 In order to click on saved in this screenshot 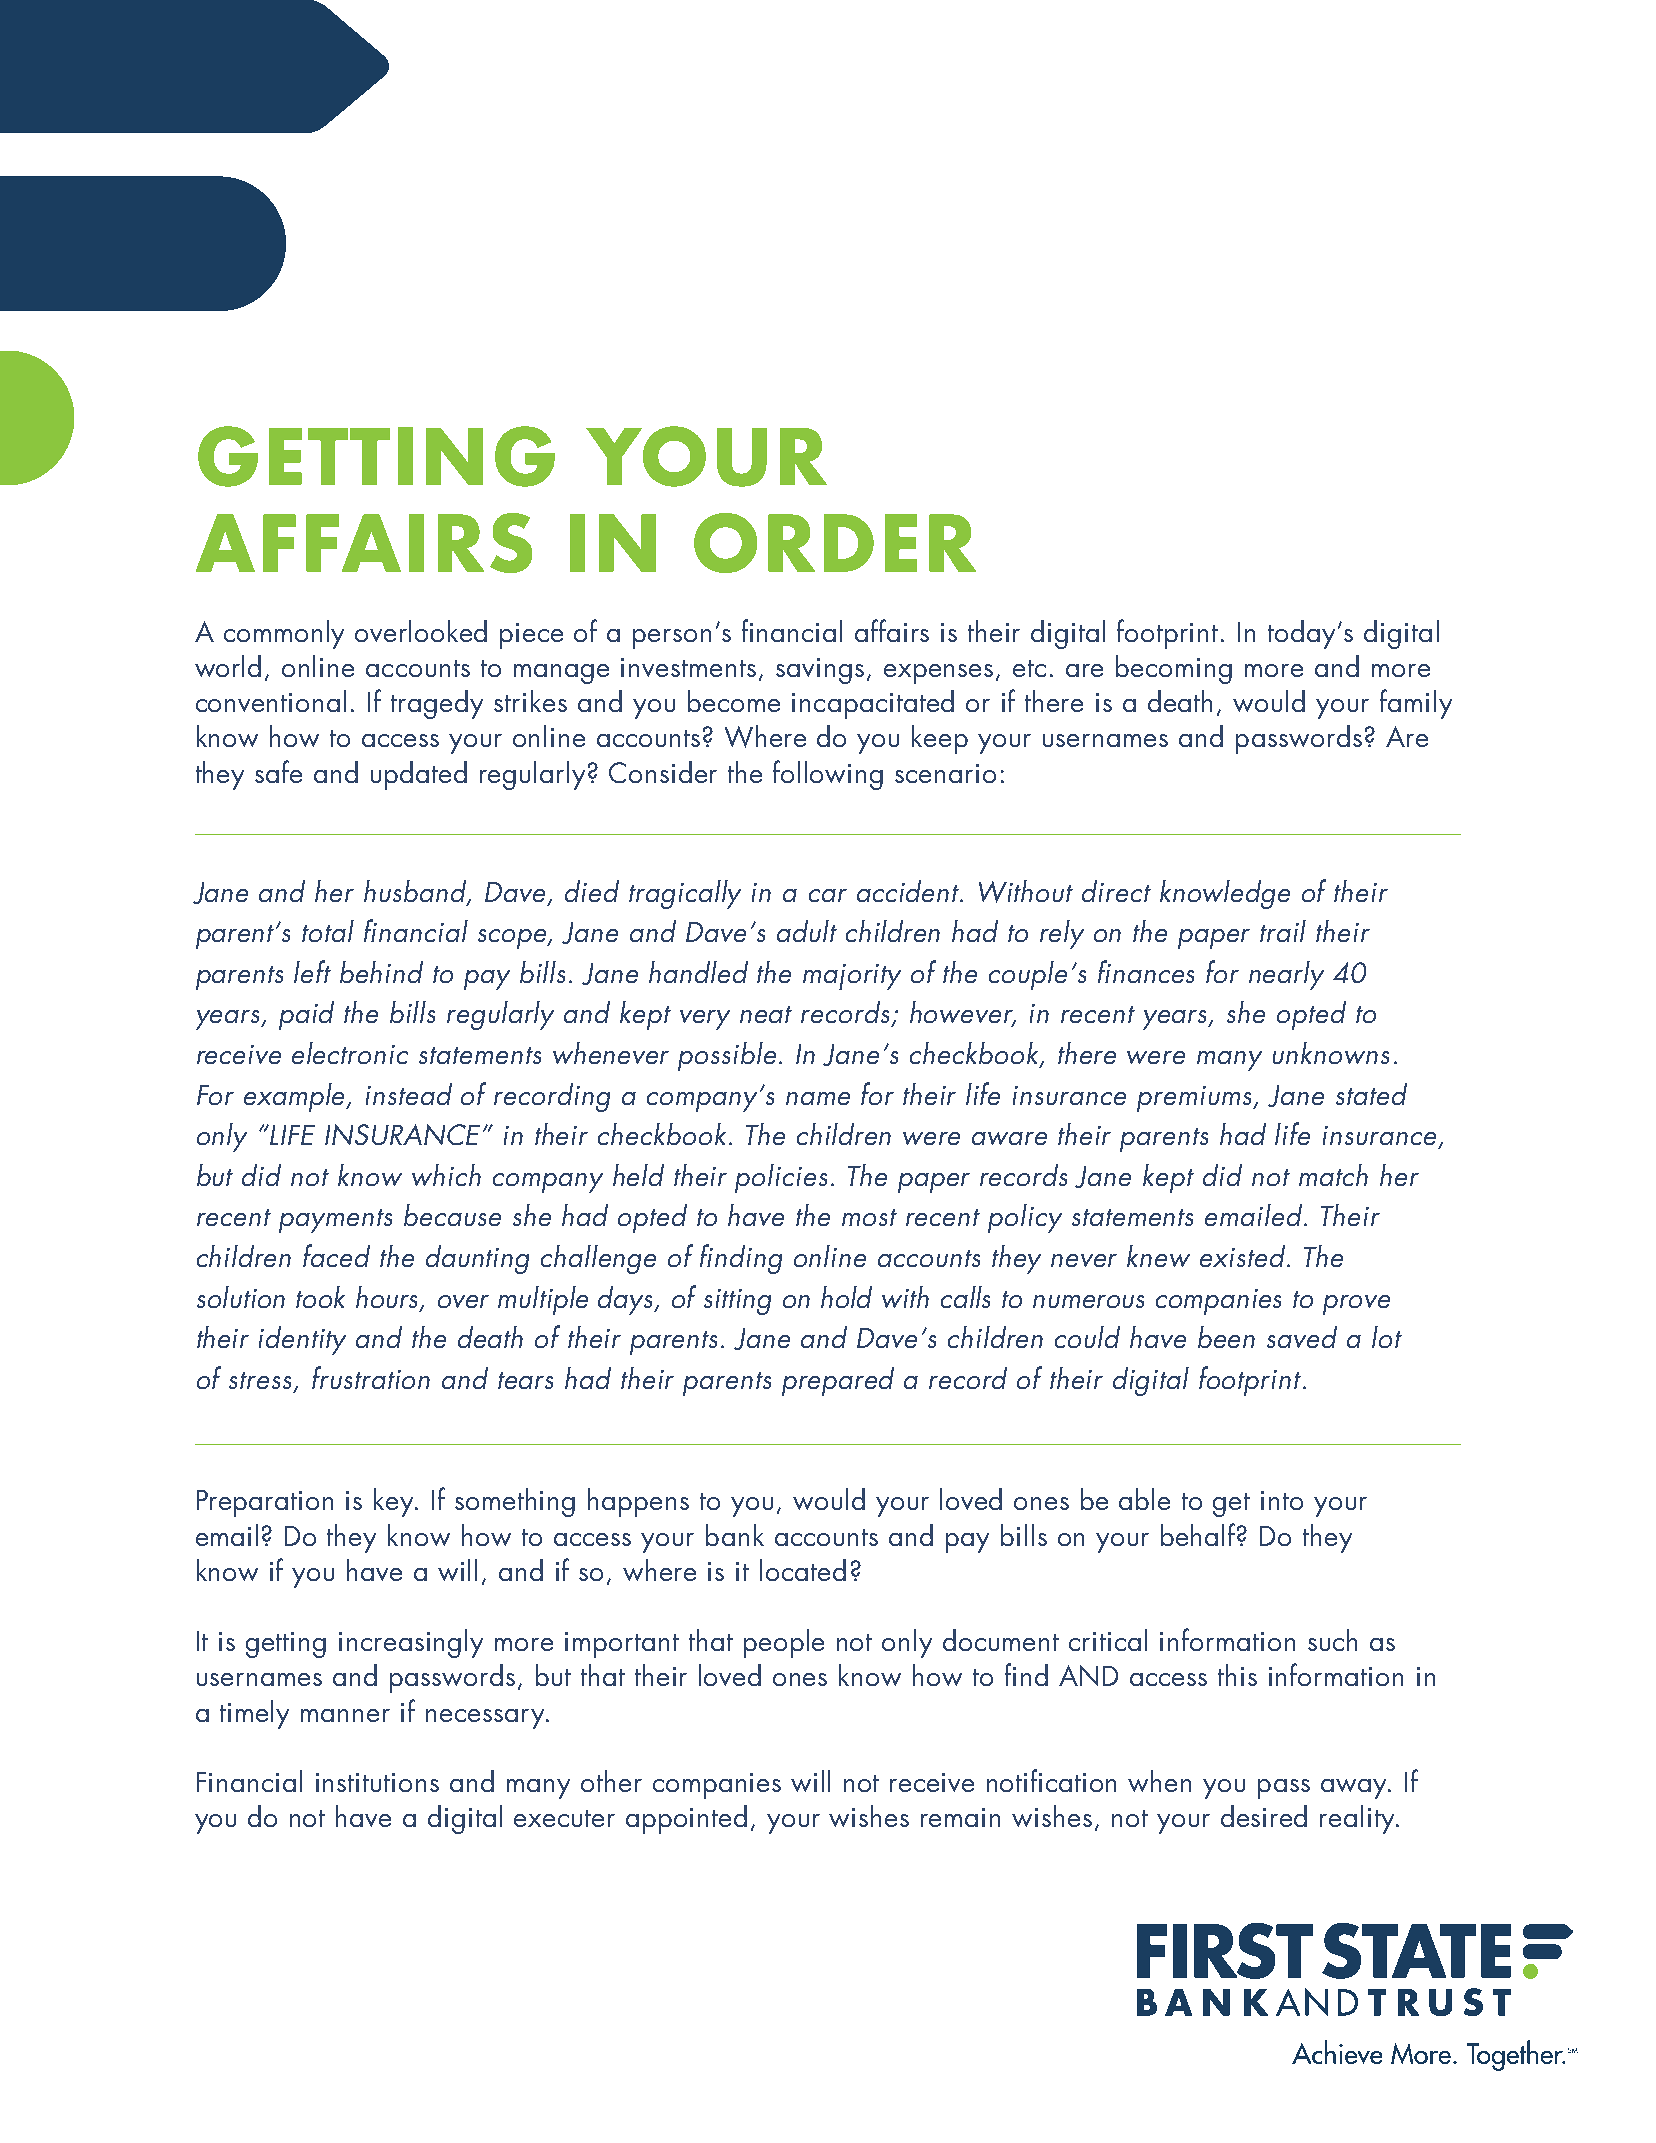, I will do `click(1302, 1337)`.
